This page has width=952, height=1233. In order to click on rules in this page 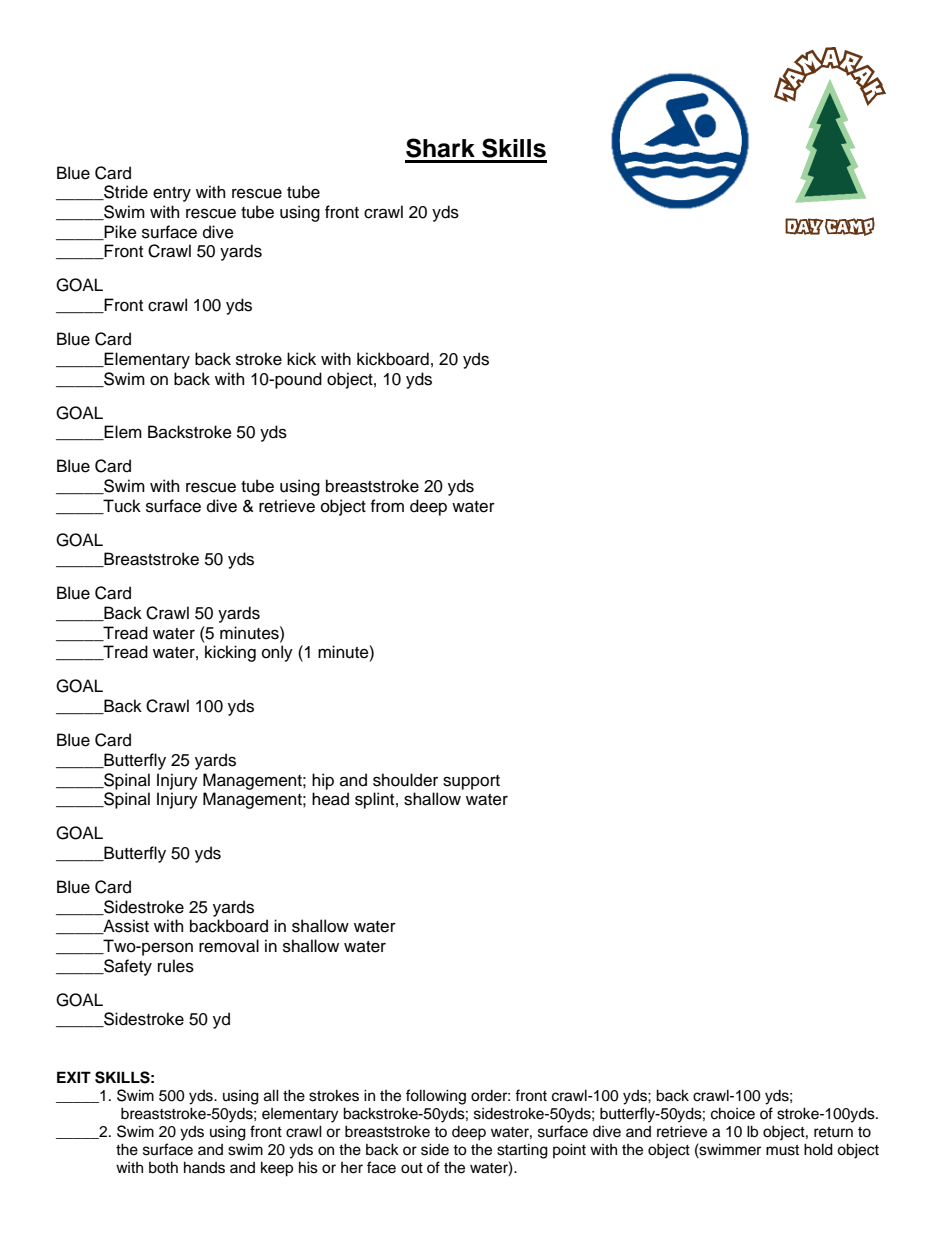, I will do `click(176, 966)`.
